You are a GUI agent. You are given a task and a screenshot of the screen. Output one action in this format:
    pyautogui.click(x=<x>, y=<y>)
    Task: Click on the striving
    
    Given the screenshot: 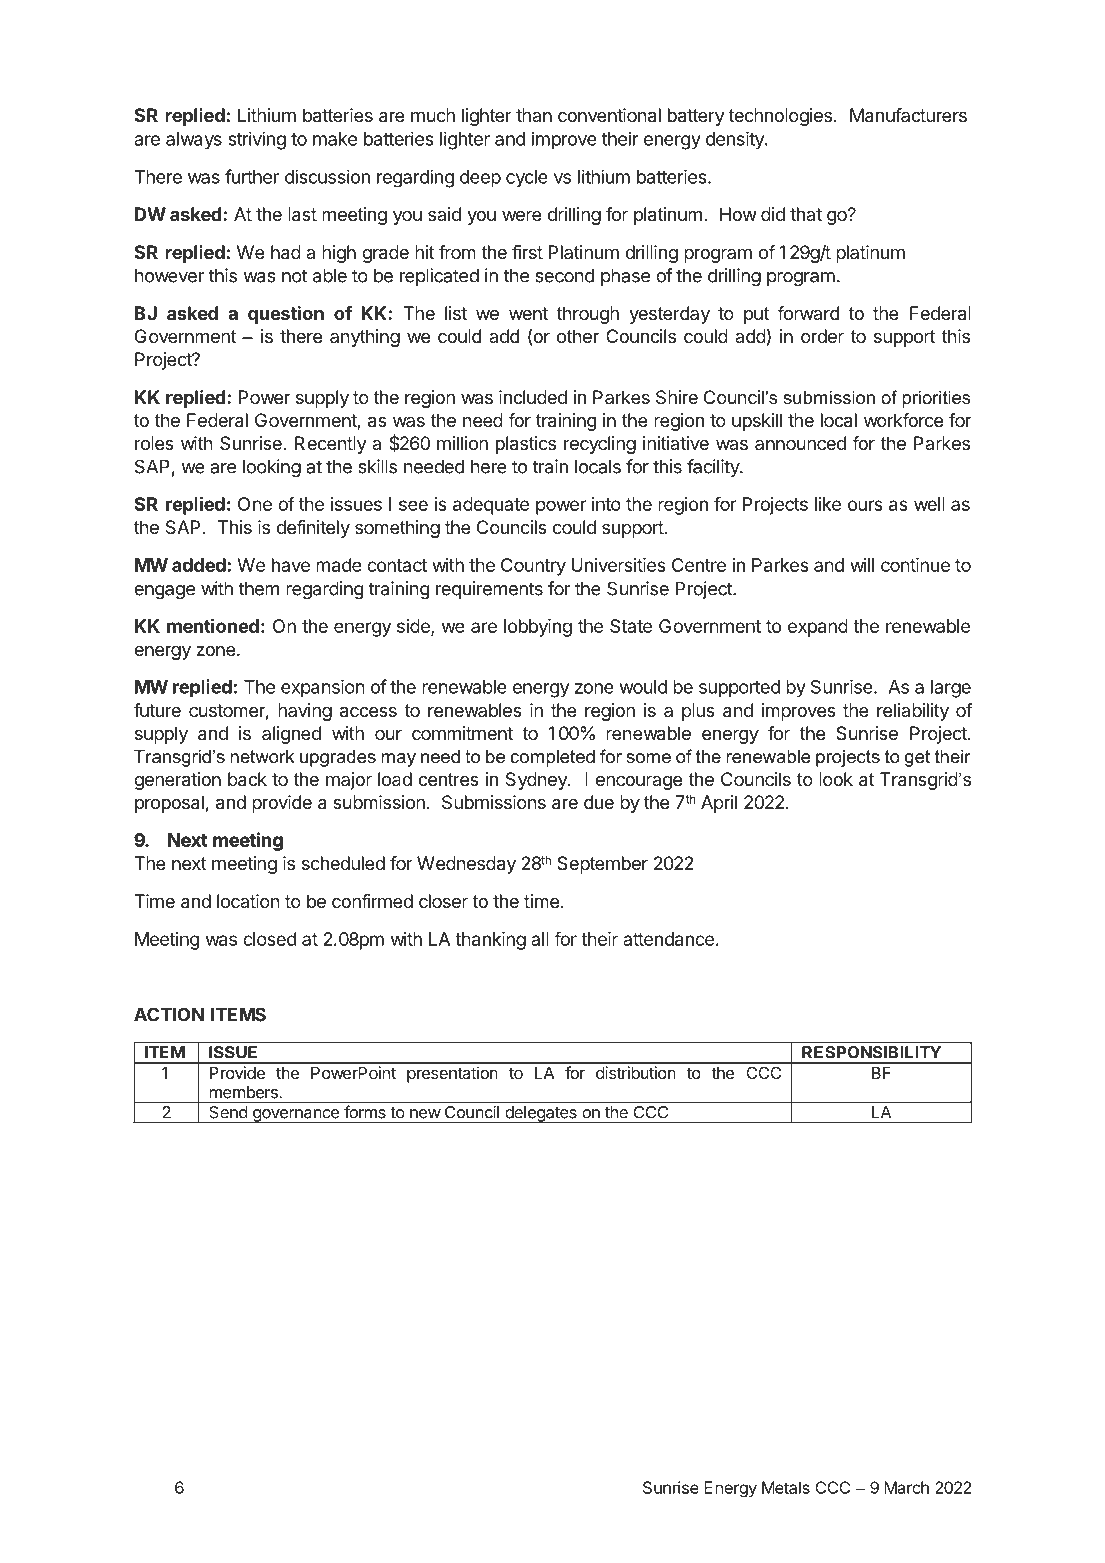 What is the action you would take?
    pyautogui.click(x=257, y=140)
